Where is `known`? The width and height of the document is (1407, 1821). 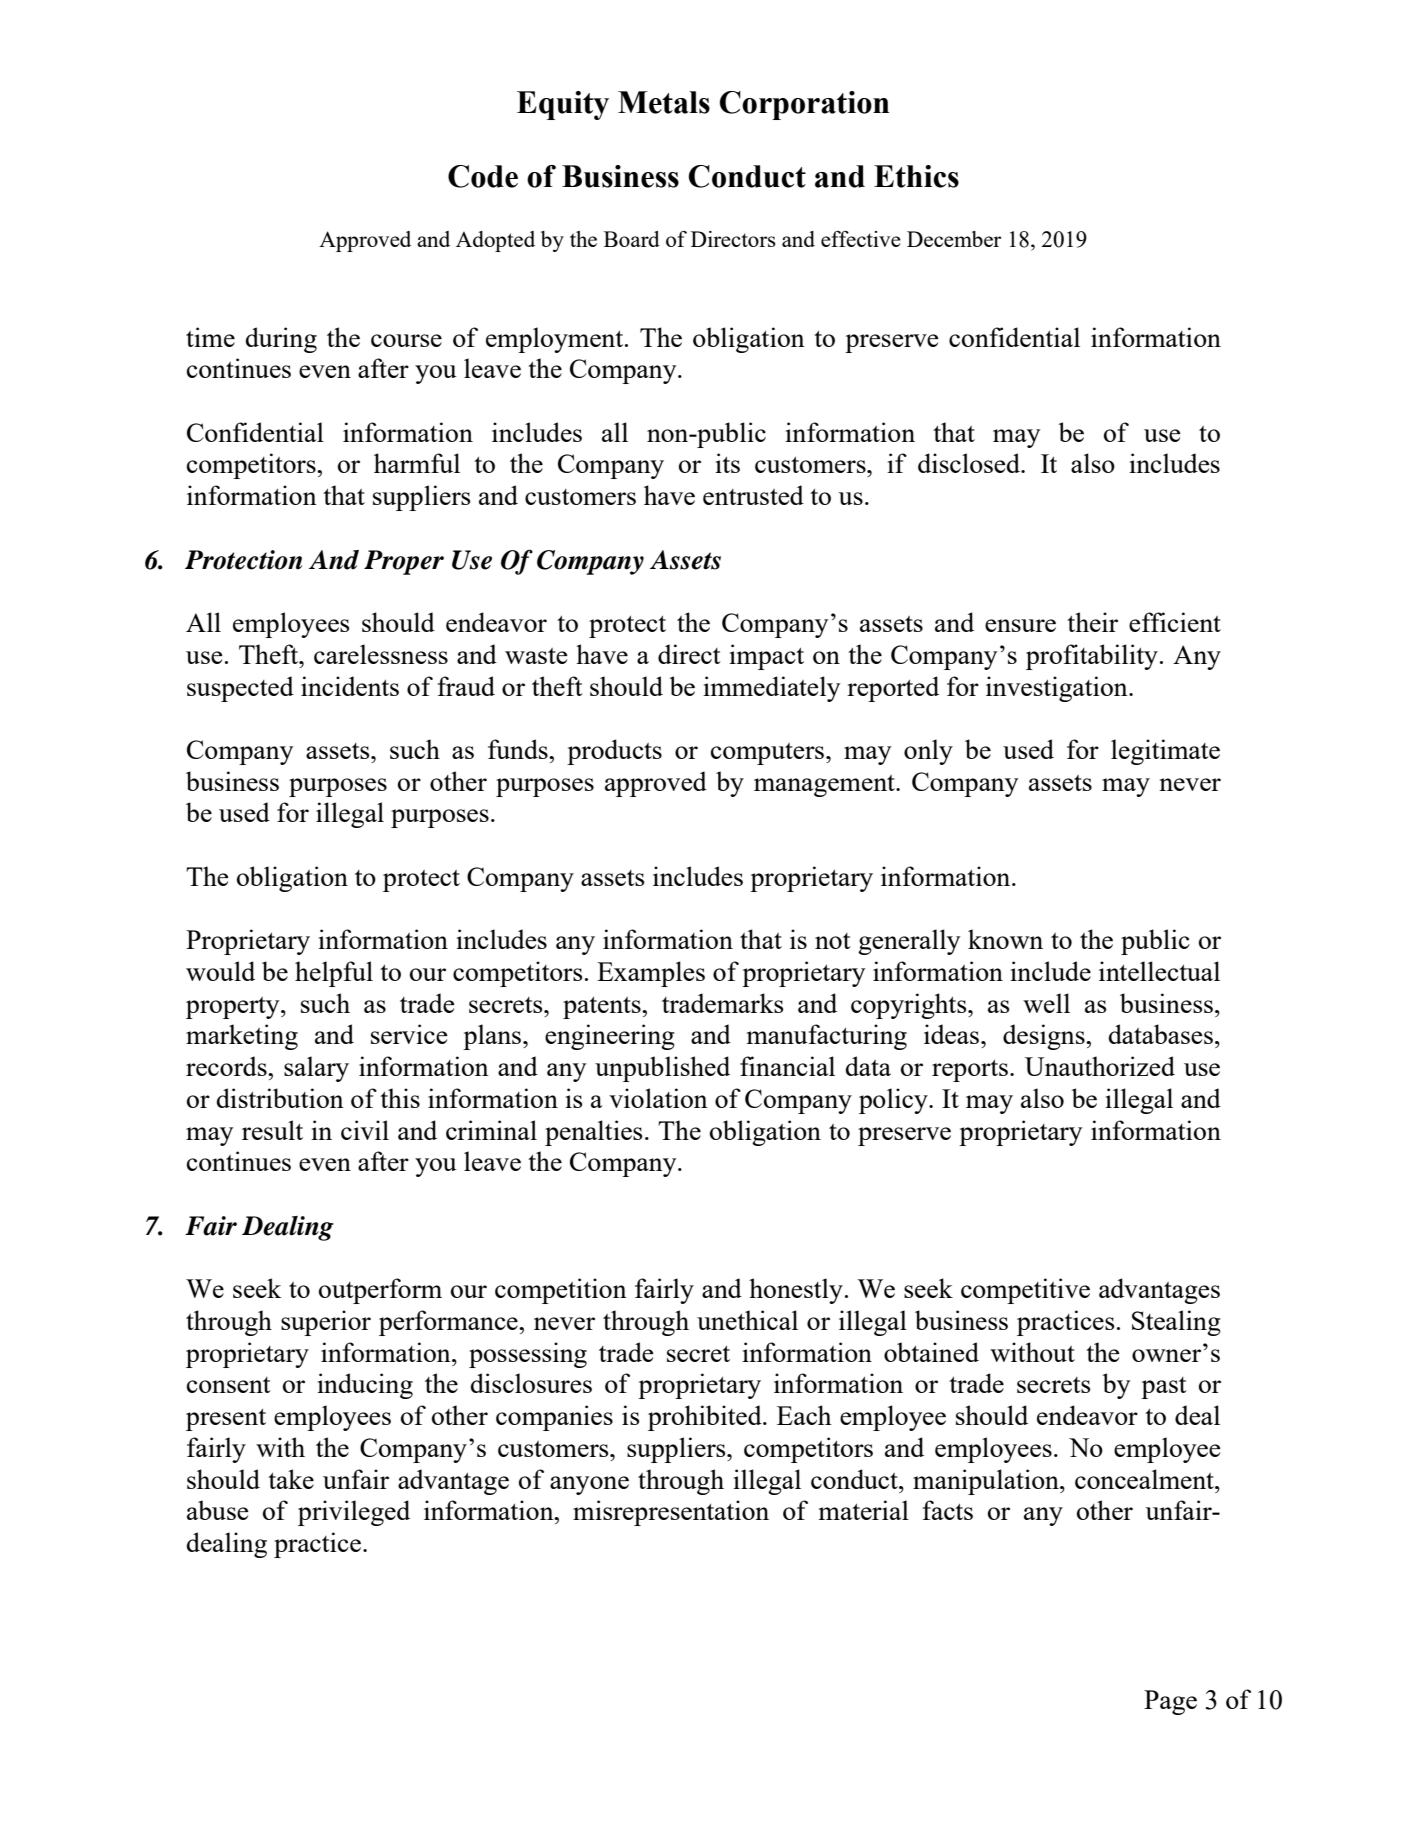 known is located at coordinates (1005, 939).
